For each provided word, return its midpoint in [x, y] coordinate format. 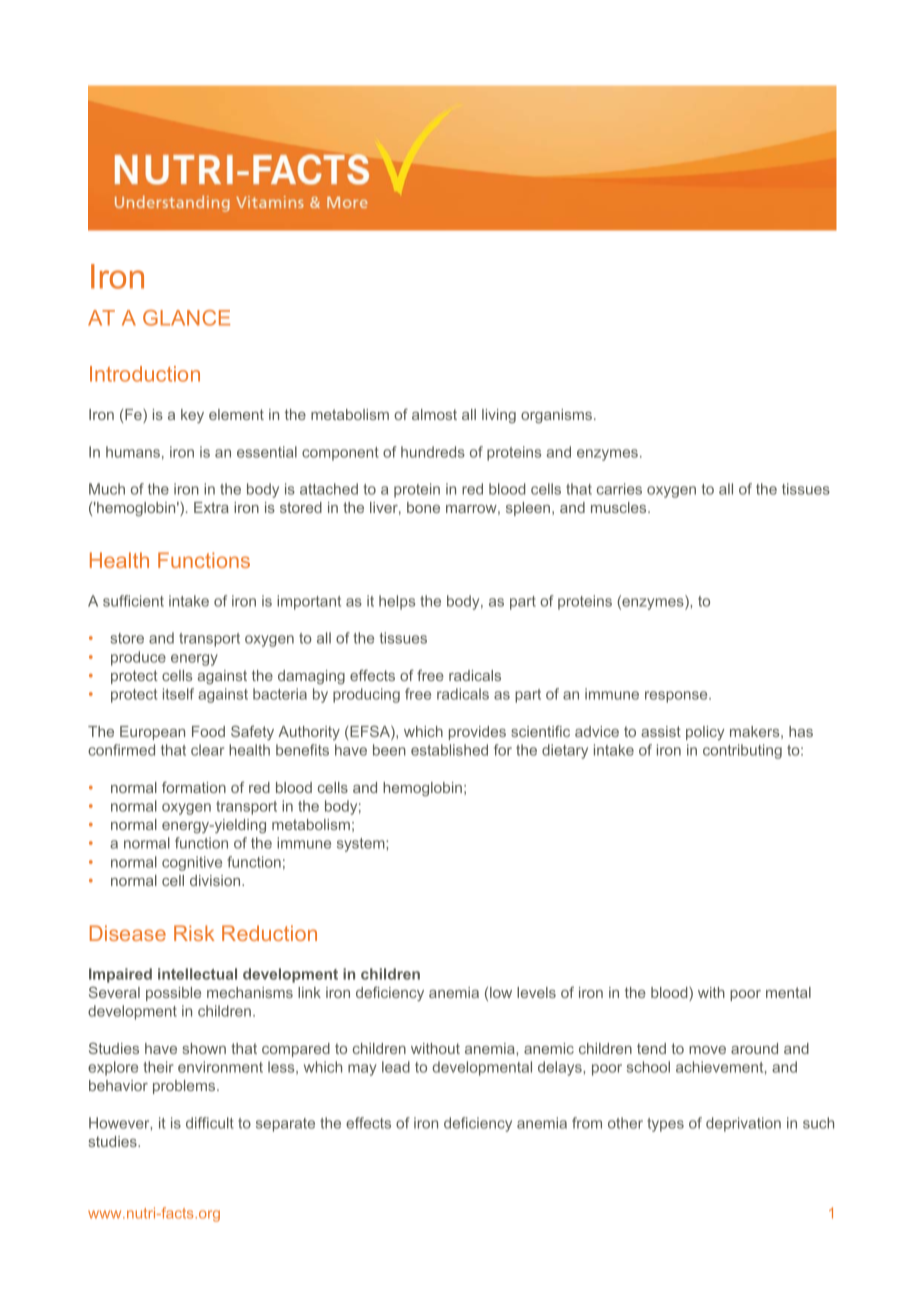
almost [434, 414]
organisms [556, 416]
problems [185, 1087]
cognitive [192, 863]
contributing [742, 751]
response [677, 697]
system [362, 845]
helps [397, 602]
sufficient [133, 601]
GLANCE [186, 318]
